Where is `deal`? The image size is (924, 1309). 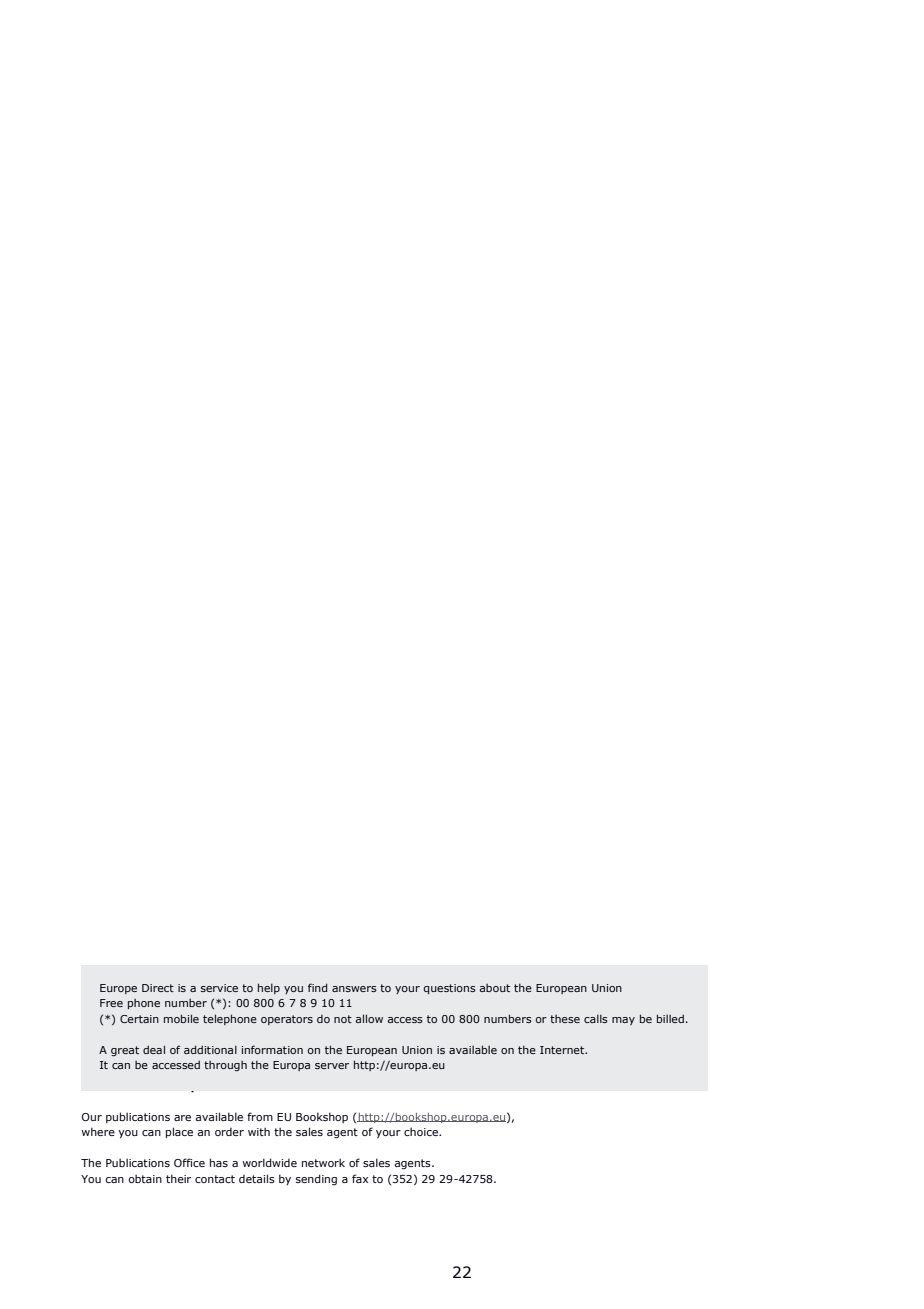
deal is located at coordinates (154, 1049).
